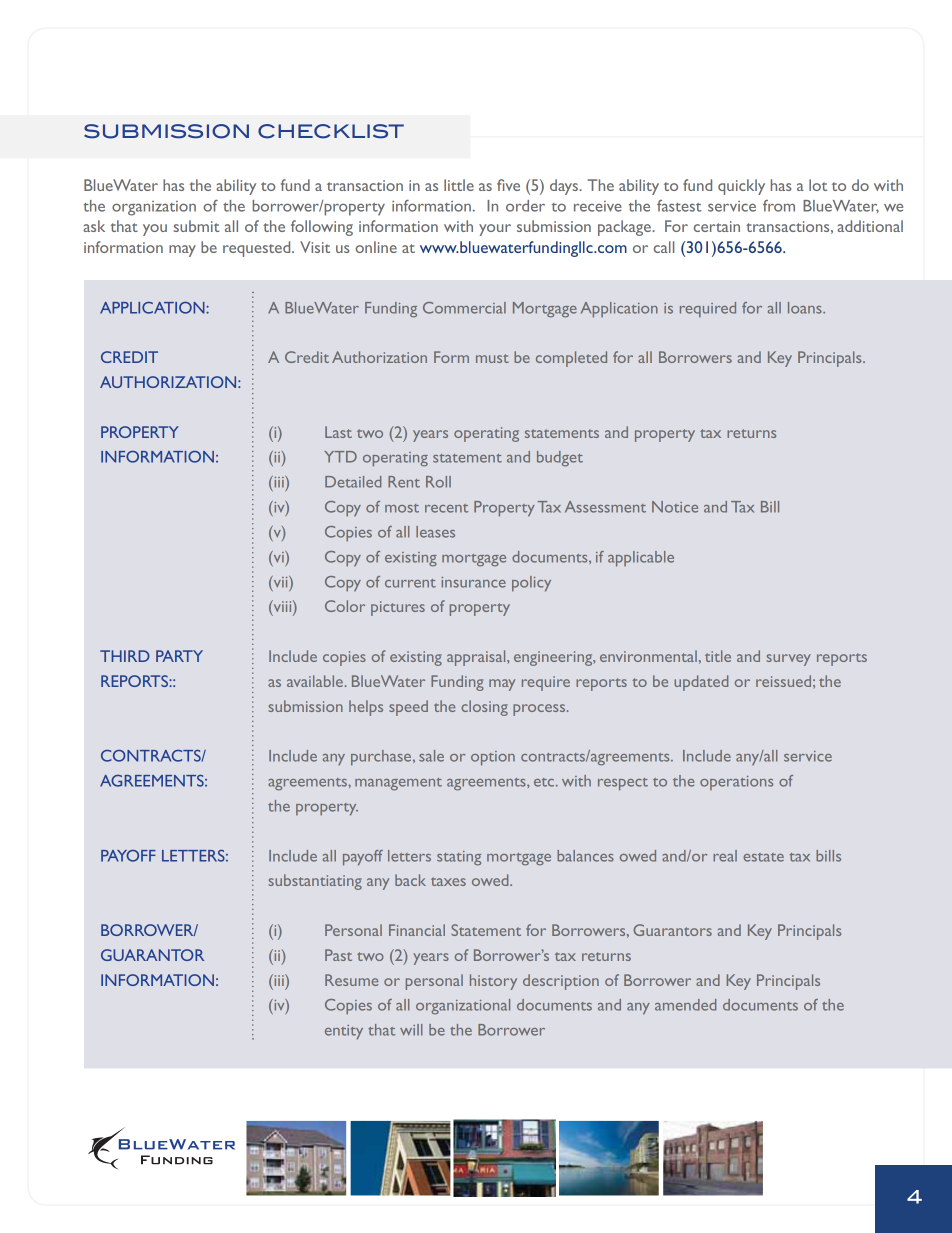 This screenshot has height=1233, width=952. I want to click on AMENDED, so click(685, 1005).
